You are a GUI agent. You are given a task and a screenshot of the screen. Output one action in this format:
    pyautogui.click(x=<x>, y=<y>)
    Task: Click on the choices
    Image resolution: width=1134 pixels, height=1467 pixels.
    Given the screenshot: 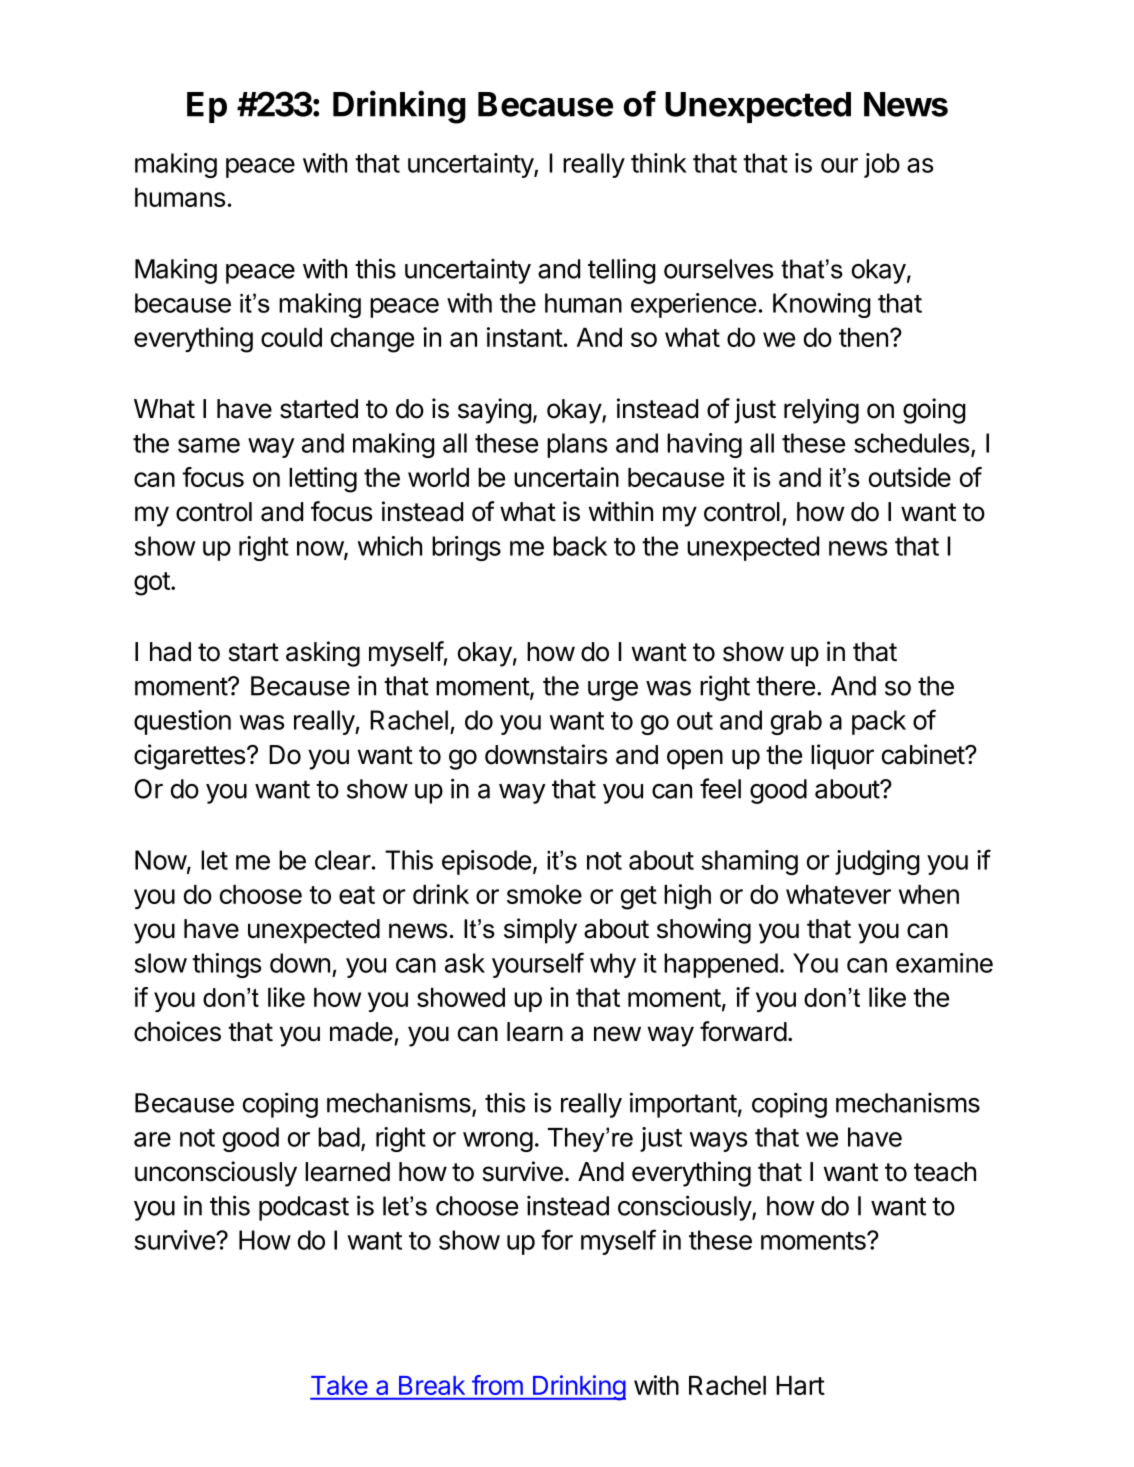 What is the action you would take?
    pyautogui.click(x=177, y=1031)
